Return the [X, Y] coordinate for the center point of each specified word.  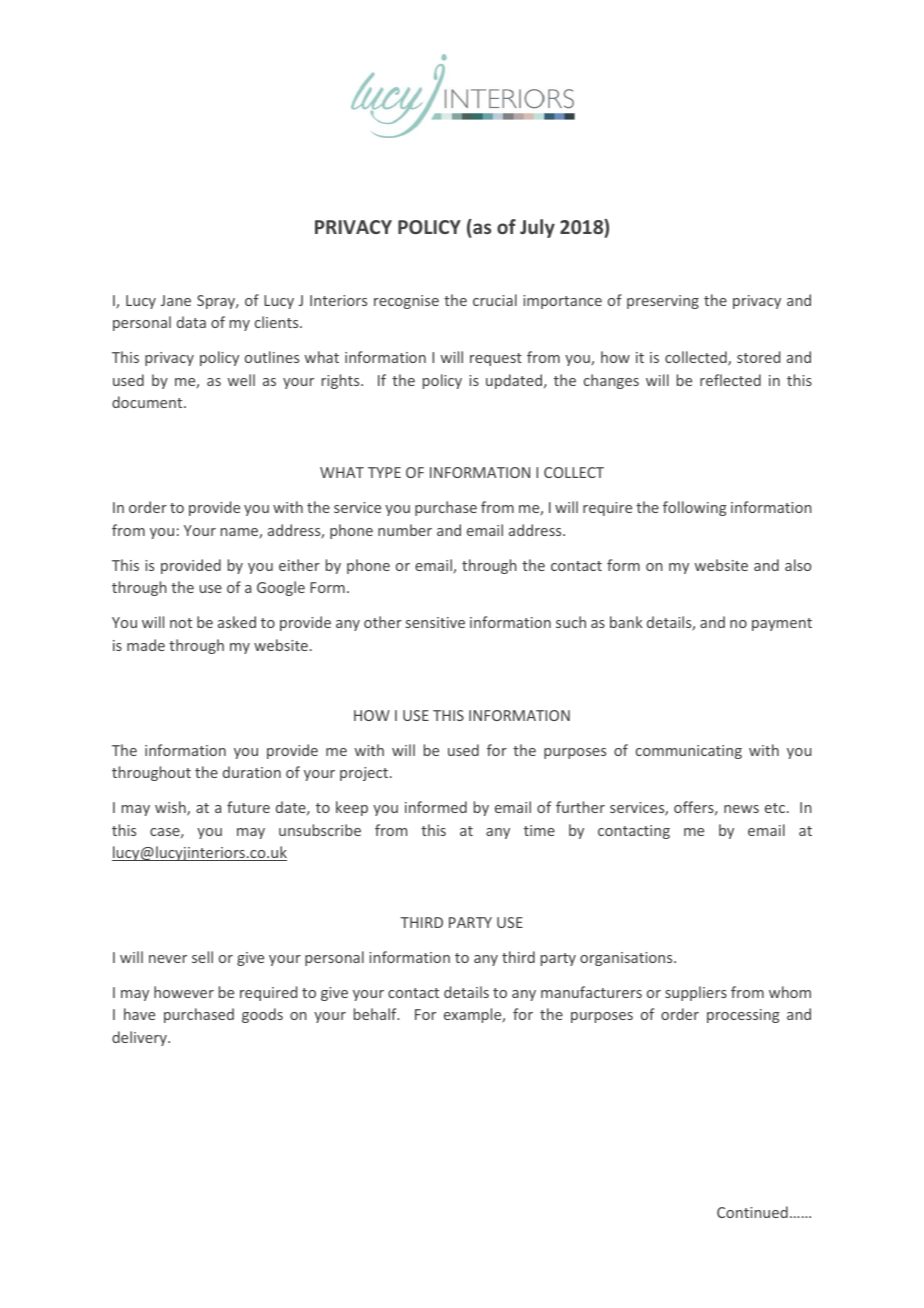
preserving [663, 302]
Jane [176, 300]
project [365, 774]
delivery [140, 1038]
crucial [495, 300]
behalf [376, 1014]
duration [252, 772]
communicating [689, 752]
